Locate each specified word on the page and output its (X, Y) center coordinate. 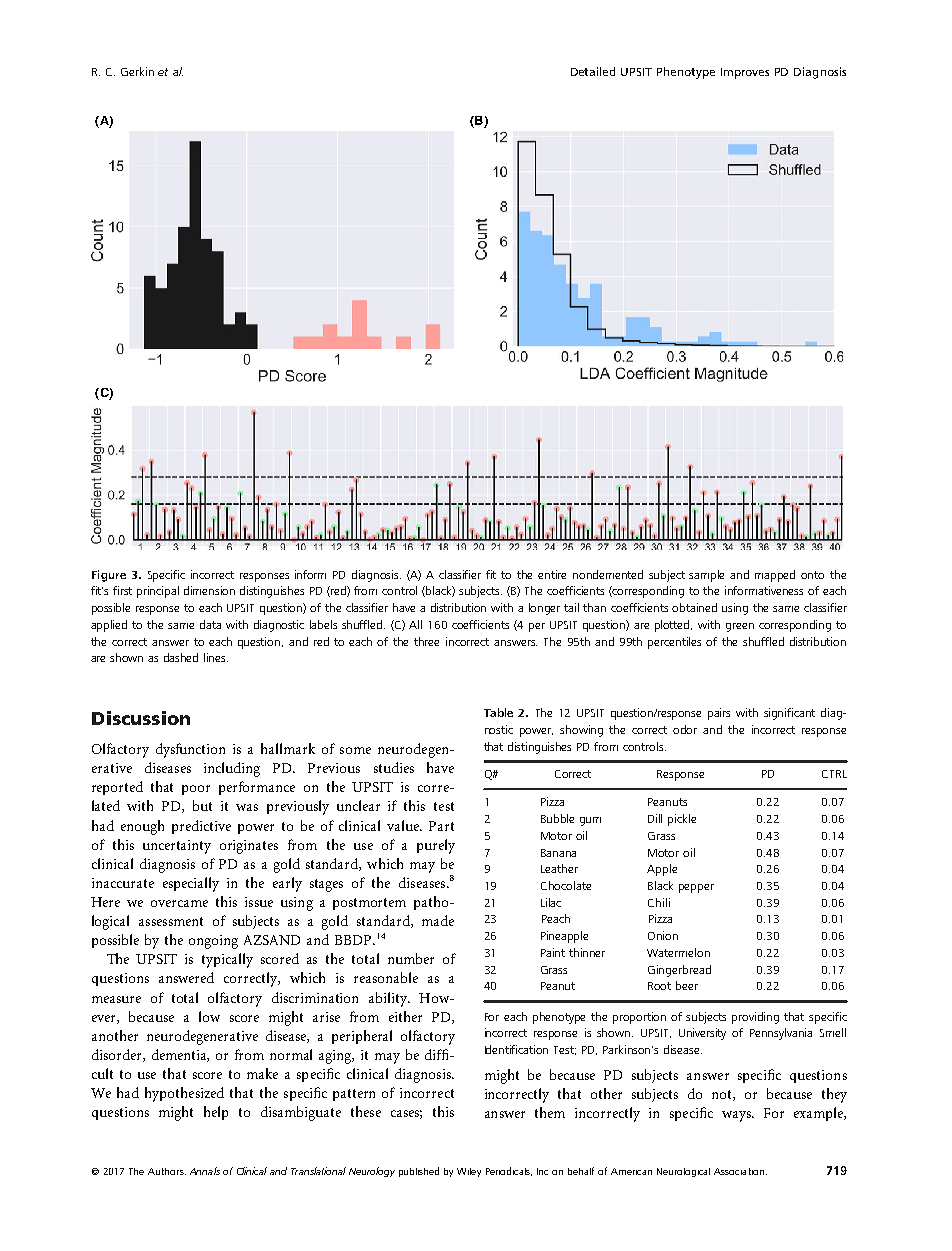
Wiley (469, 1172)
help (216, 1113)
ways (737, 1116)
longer (544, 609)
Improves (745, 73)
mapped (775, 576)
